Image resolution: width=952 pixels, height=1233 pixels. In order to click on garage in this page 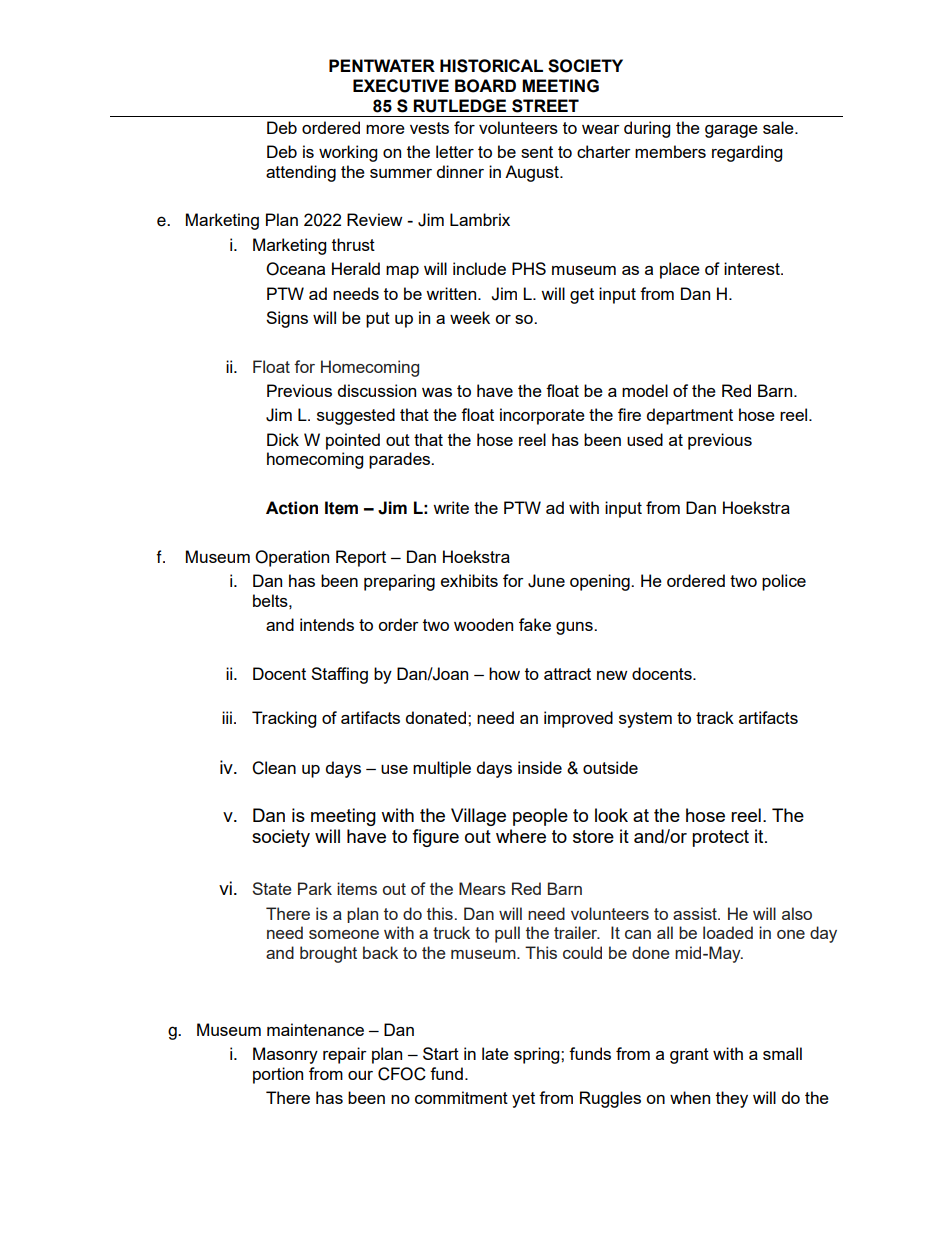, I will do `click(731, 131)`.
